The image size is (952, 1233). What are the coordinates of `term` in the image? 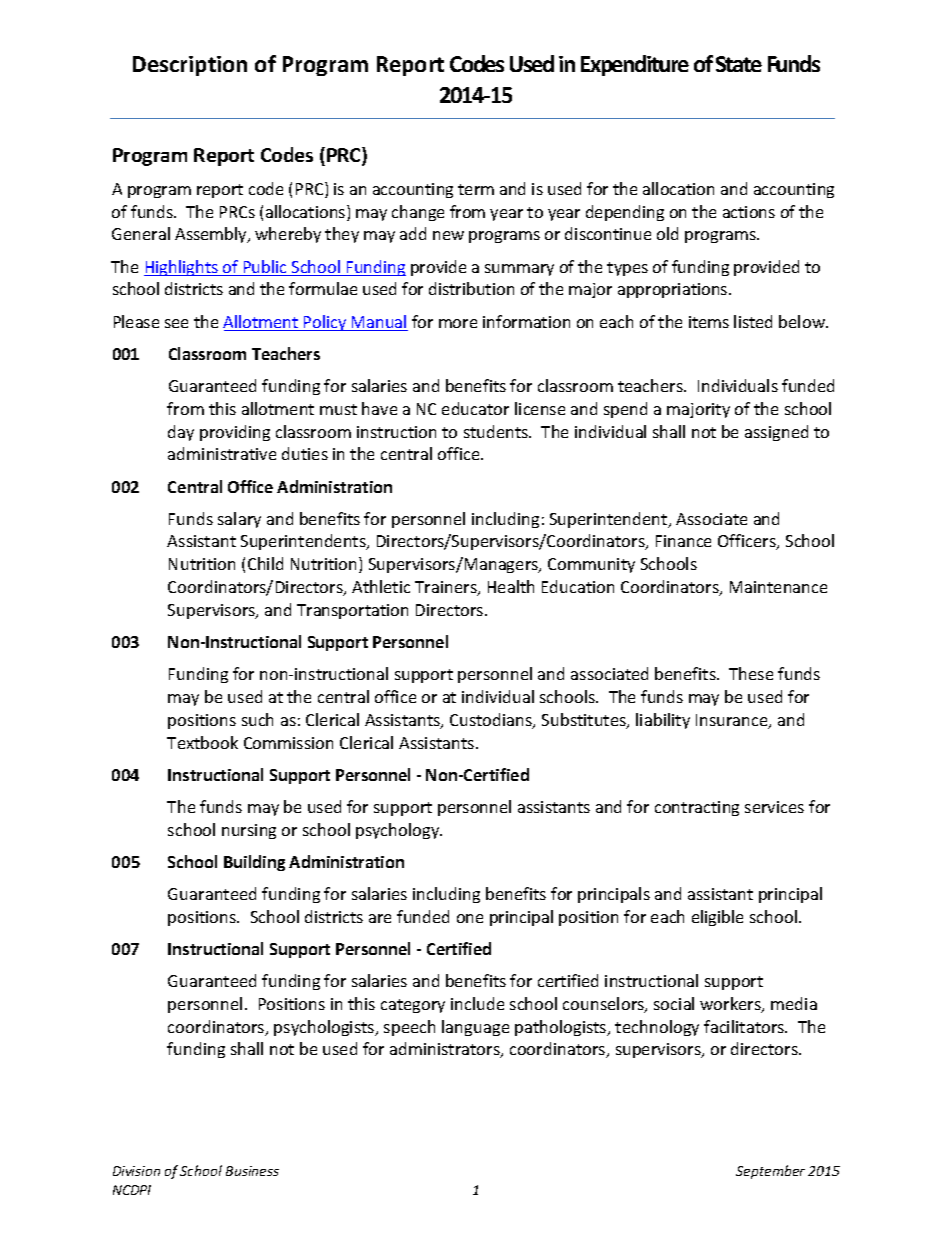 It's located at (476, 189).
